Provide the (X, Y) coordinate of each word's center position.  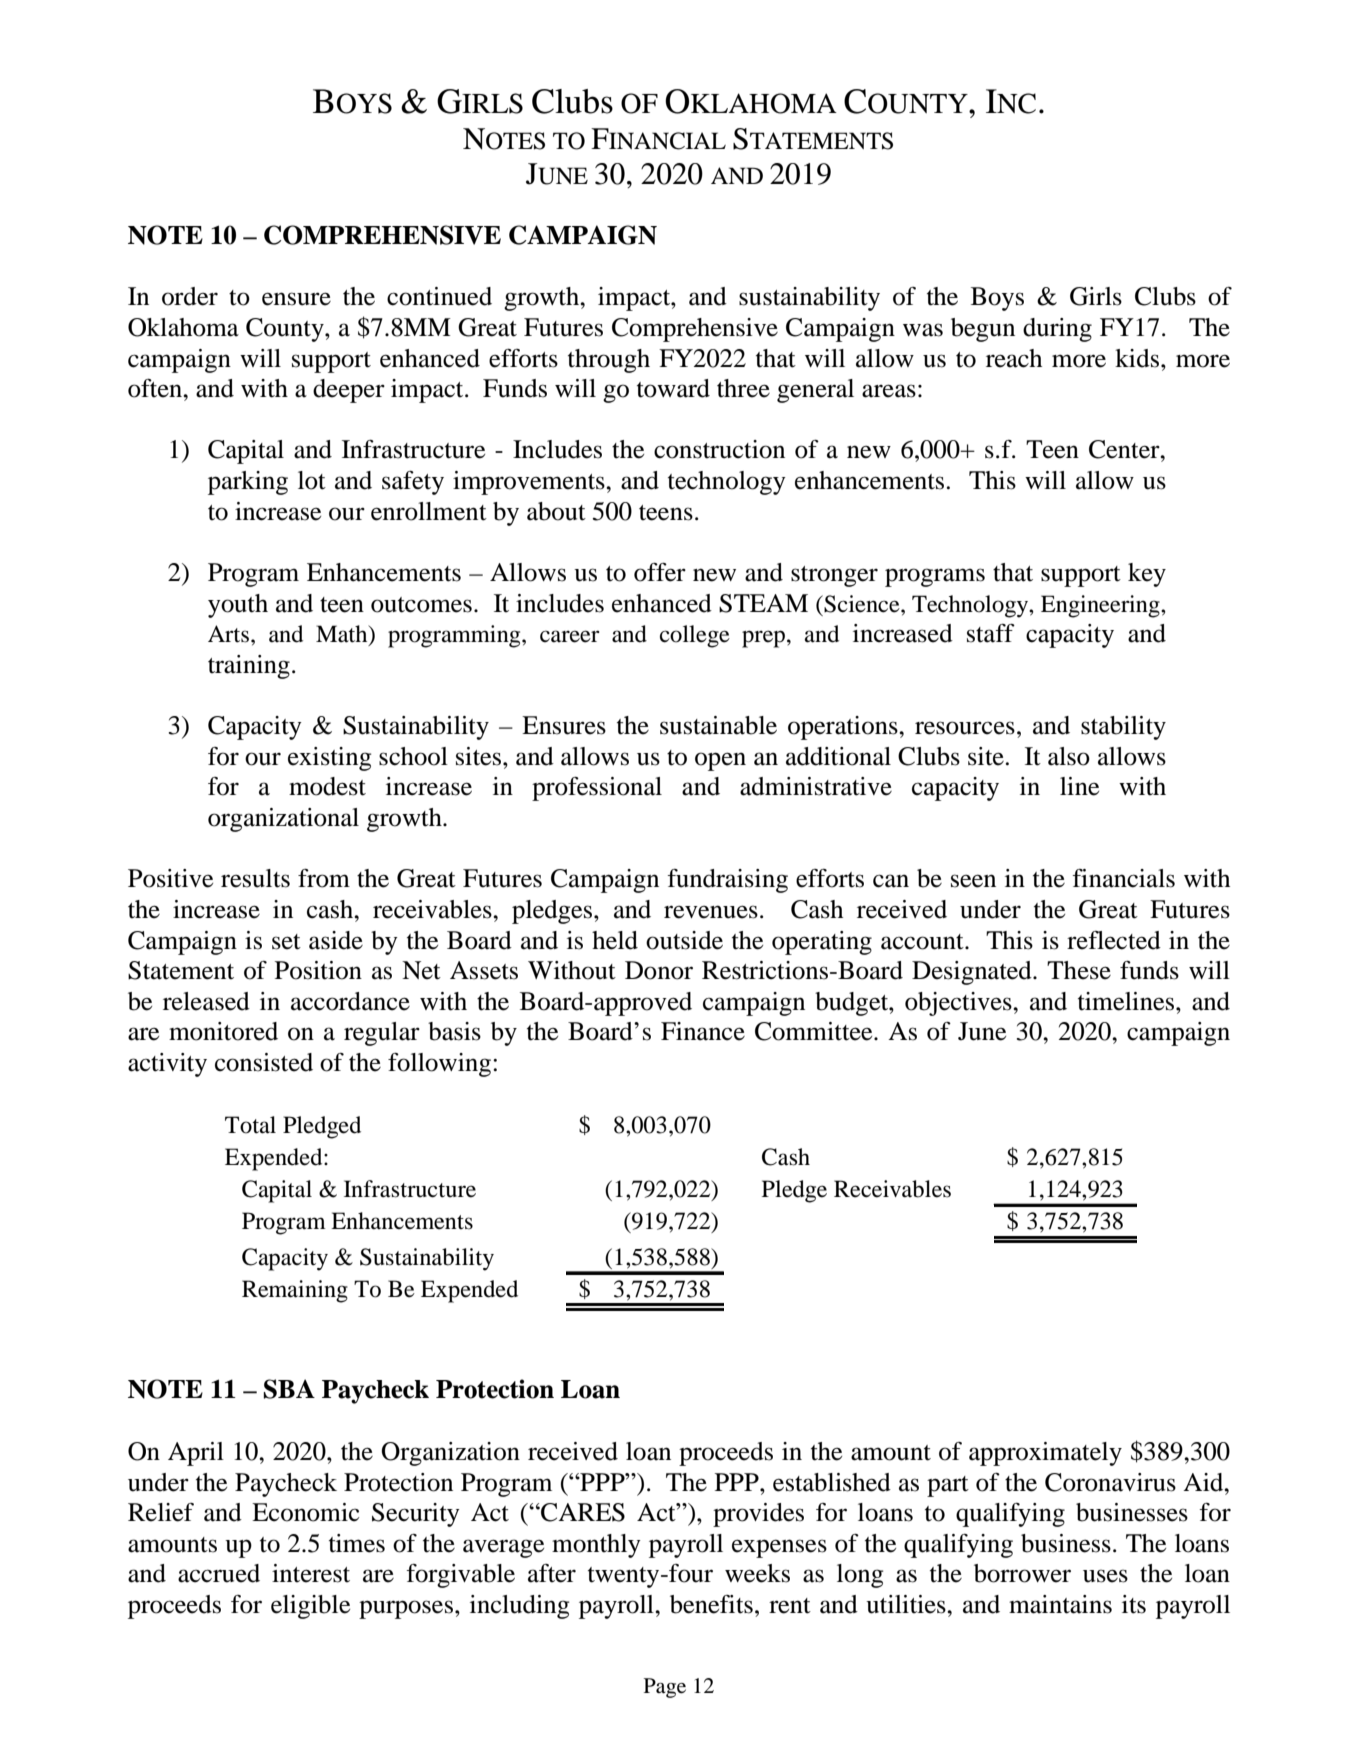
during (1057, 330)
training (249, 667)
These (1079, 970)
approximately (1045, 1454)
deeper (349, 391)
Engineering (1101, 606)
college (695, 636)
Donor (659, 970)
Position (318, 970)
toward (673, 388)
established (832, 1482)
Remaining (295, 1291)
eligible (310, 1607)
